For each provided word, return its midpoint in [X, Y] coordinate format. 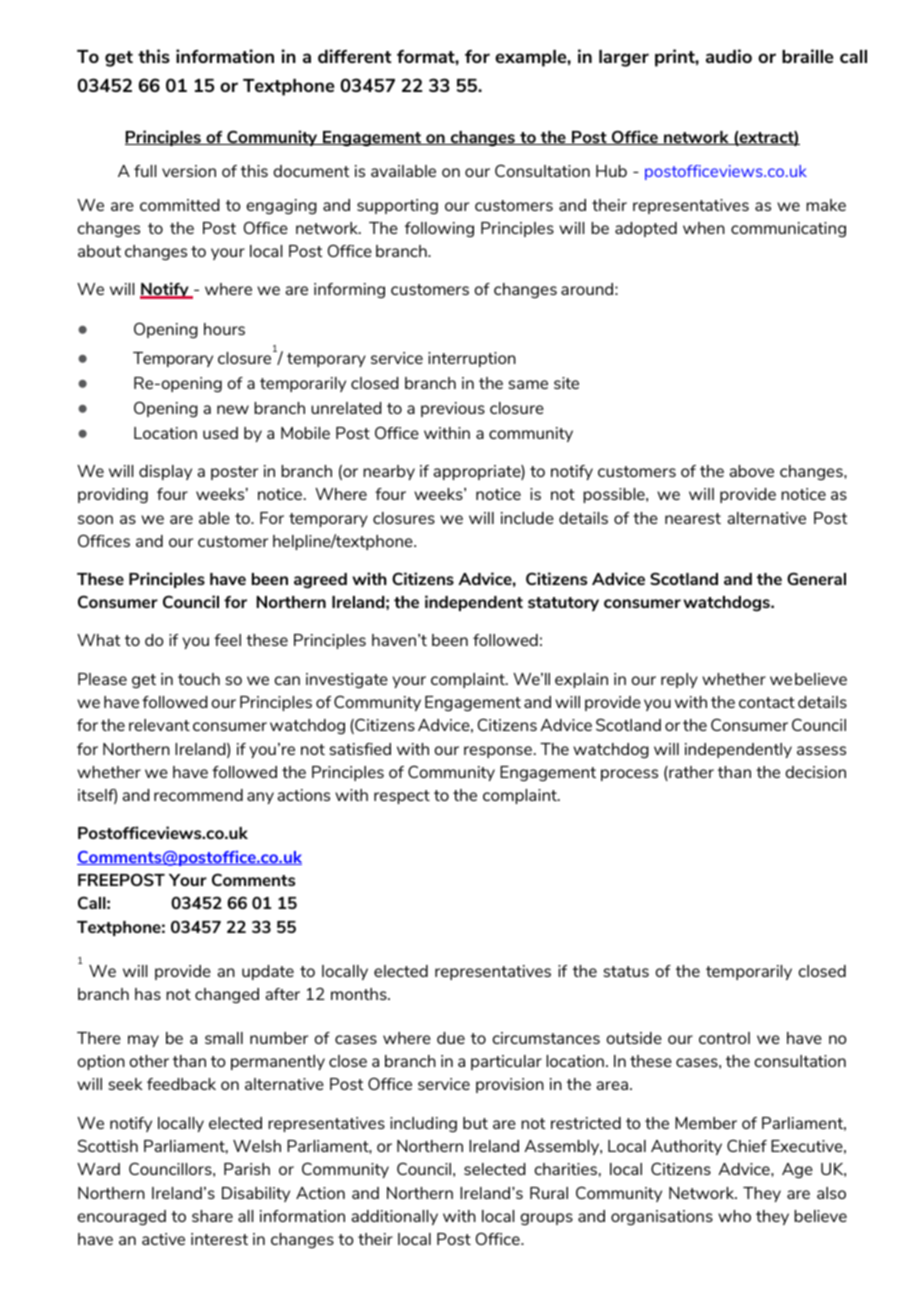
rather [690, 773]
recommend [198, 795]
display [165, 472]
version [189, 171]
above [751, 471]
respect [402, 797]
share [212, 1216]
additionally [394, 1217]
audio [729, 56]
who [734, 1216]
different [354, 56]
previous [453, 409]
